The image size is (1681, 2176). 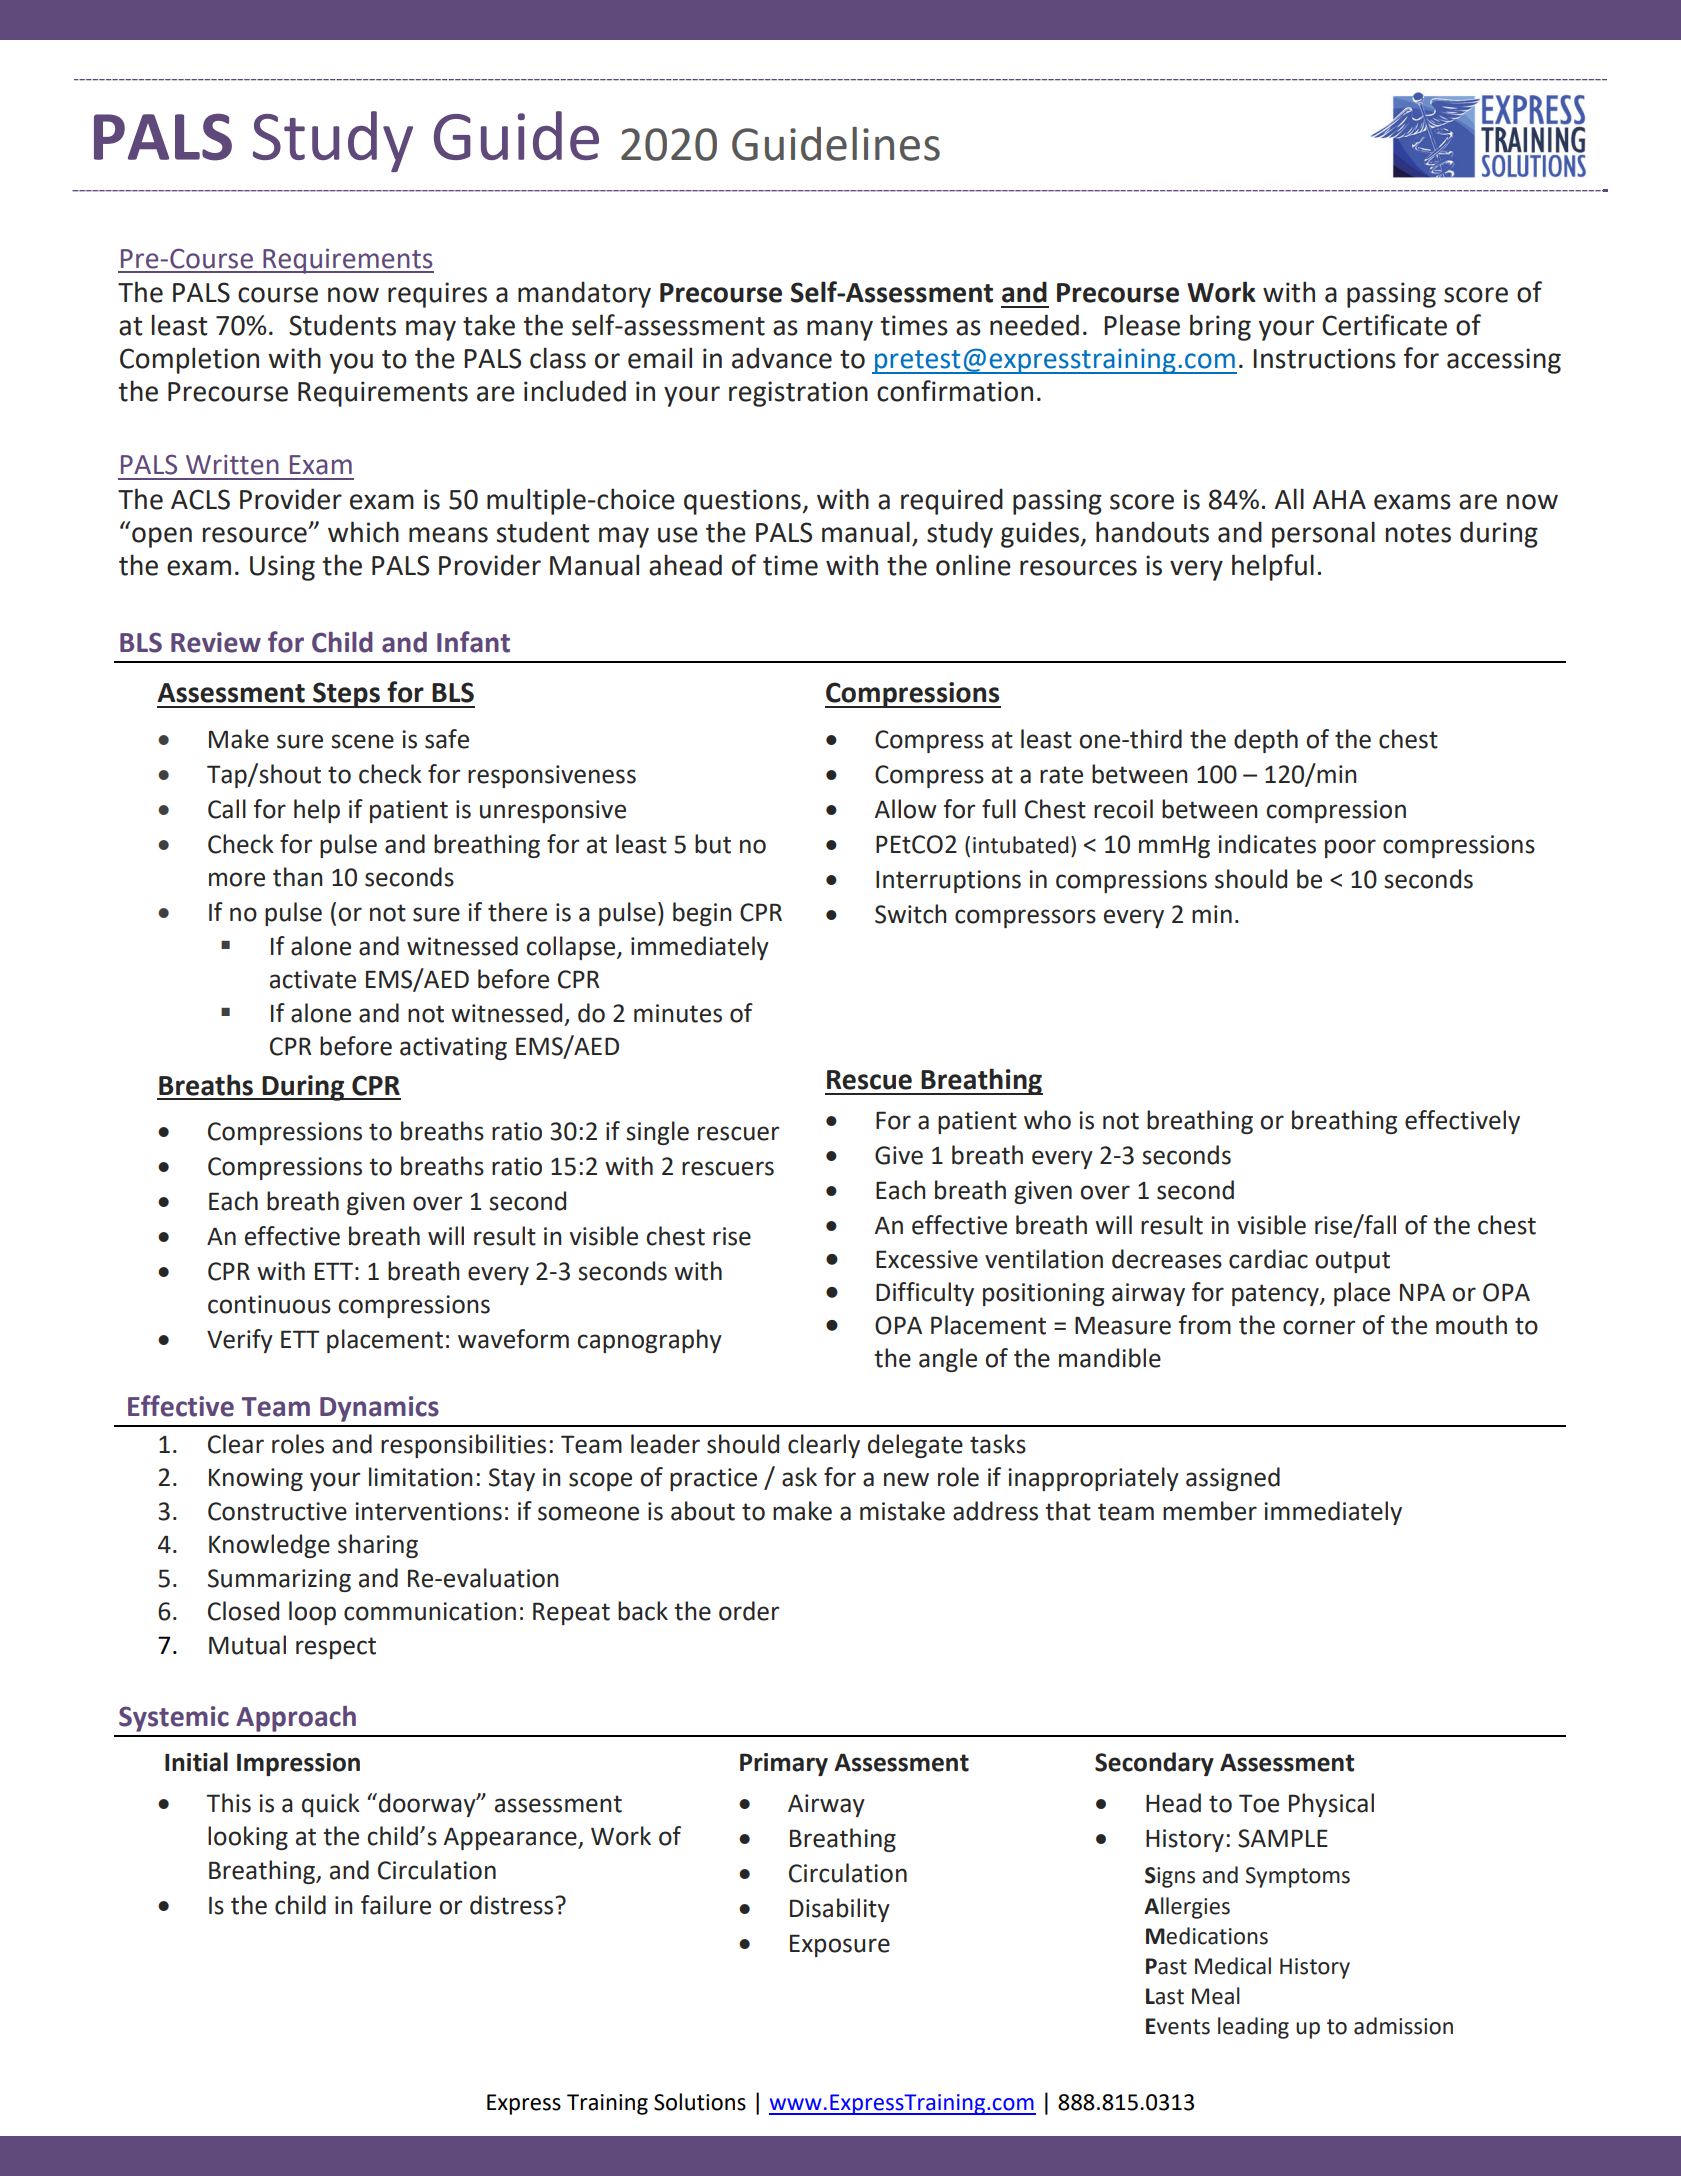 I want to click on Switch, so click(x=911, y=914).
